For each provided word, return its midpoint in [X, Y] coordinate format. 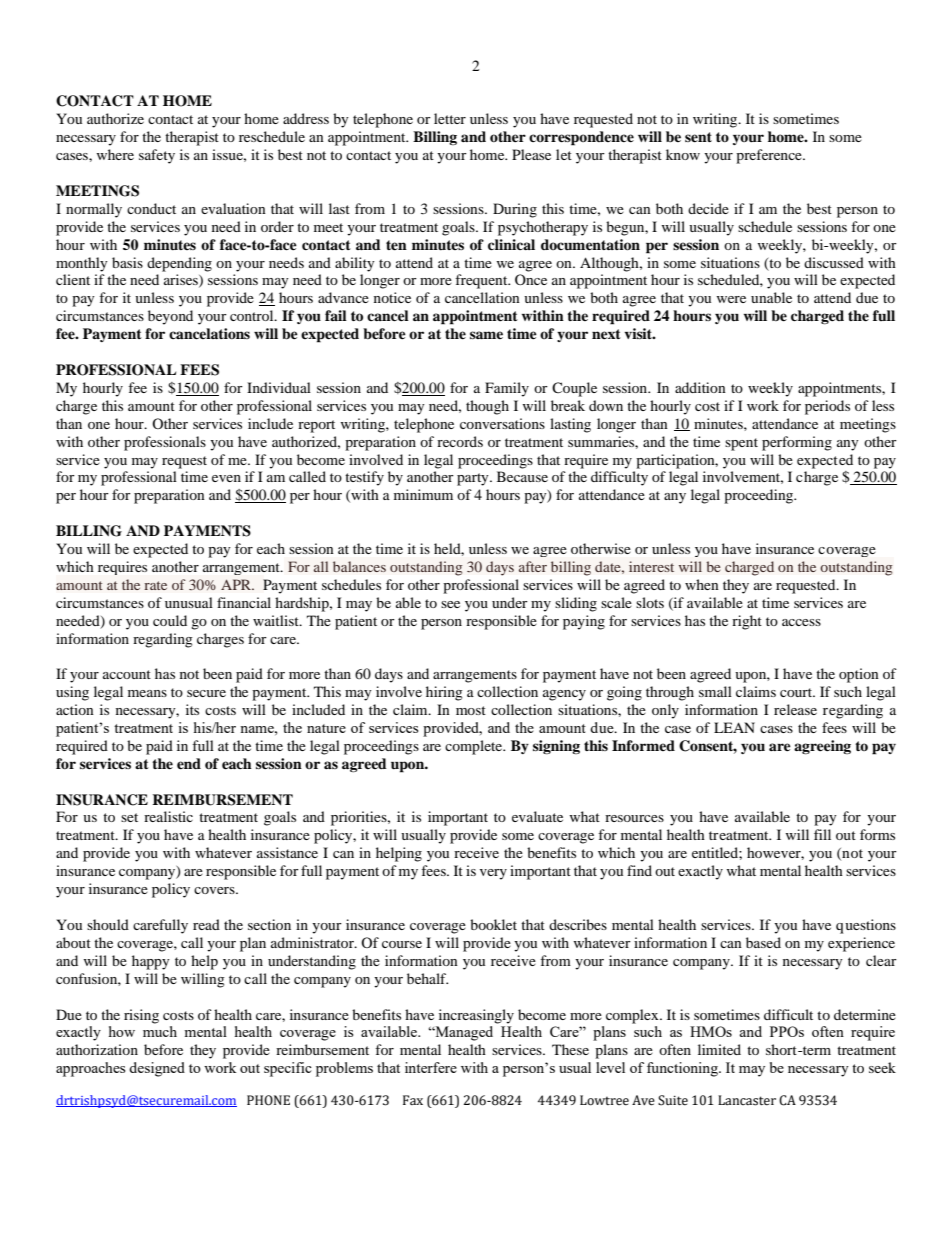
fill [822, 834]
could [170, 620]
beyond [170, 317]
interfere [431, 1067]
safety [157, 156]
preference [770, 156]
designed [157, 1069]
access [801, 622]
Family [507, 389]
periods [827, 407]
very [493, 874]
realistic [168, 816]
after [533, 566]
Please [531, 154]
